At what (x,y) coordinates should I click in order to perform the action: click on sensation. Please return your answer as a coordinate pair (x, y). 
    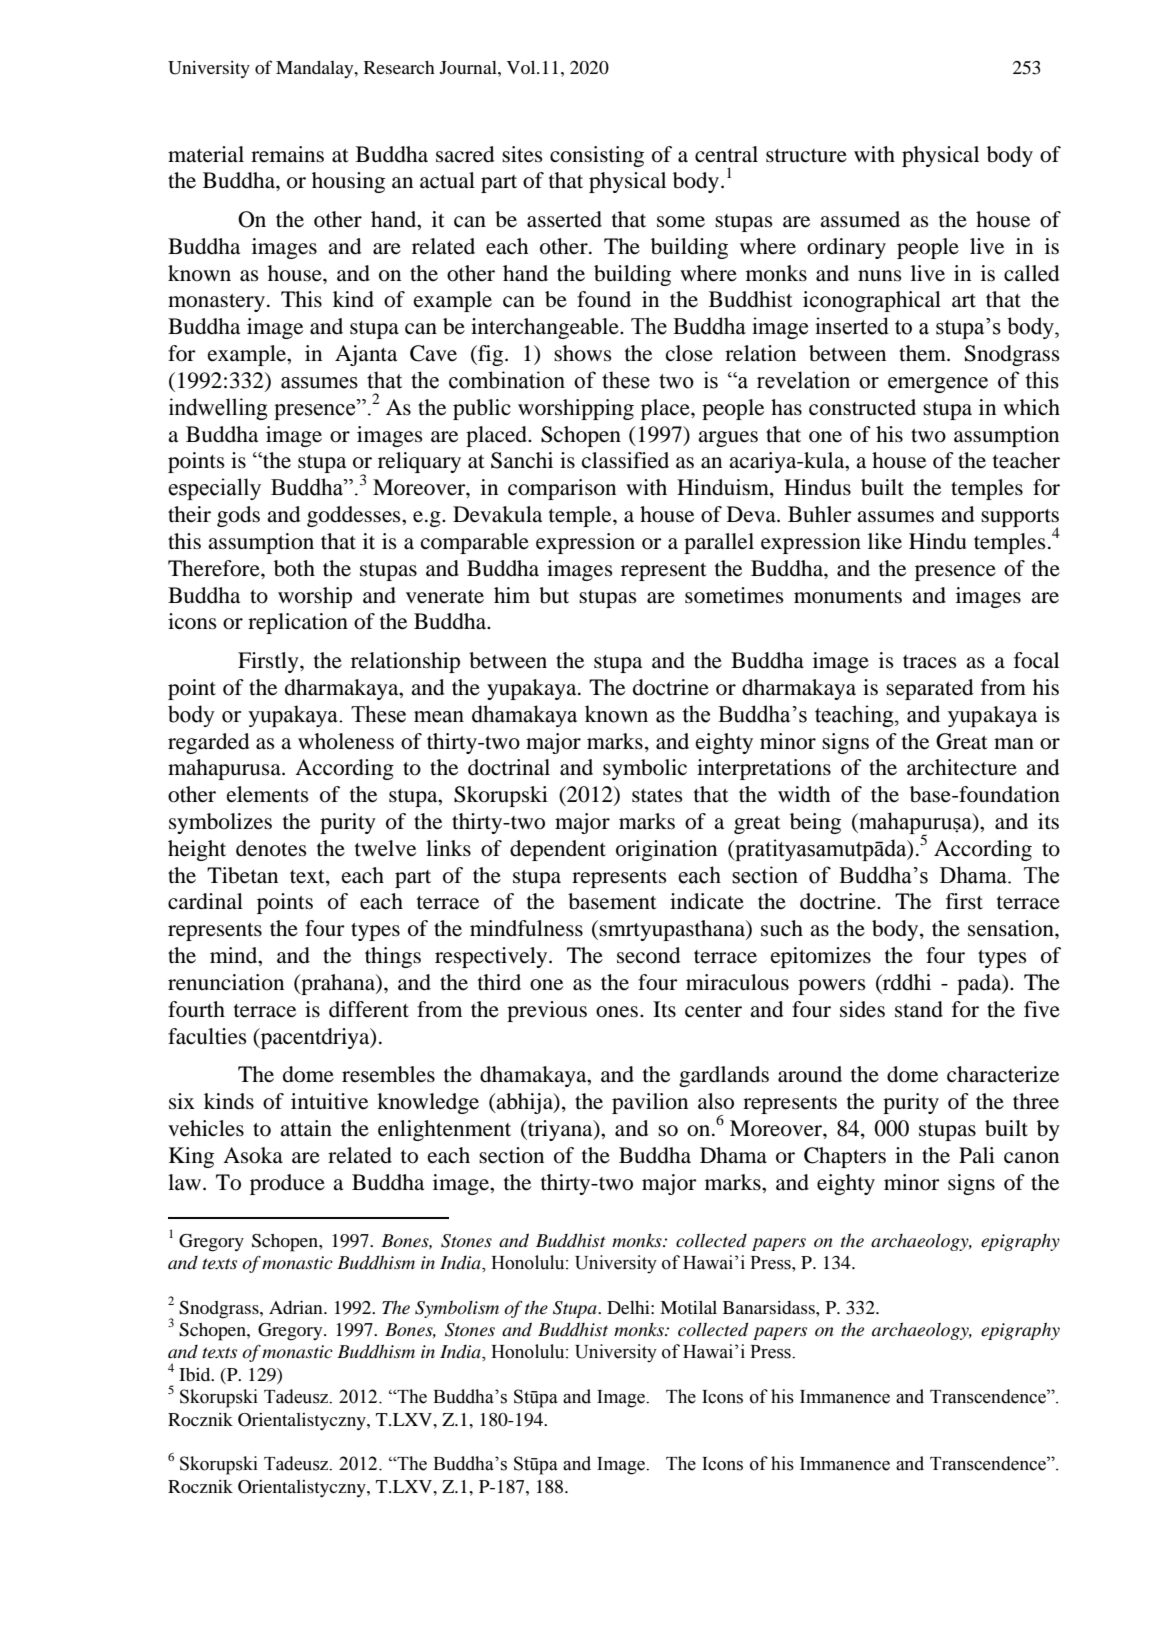
    Looking at the image, I should click on (1012, 928).
